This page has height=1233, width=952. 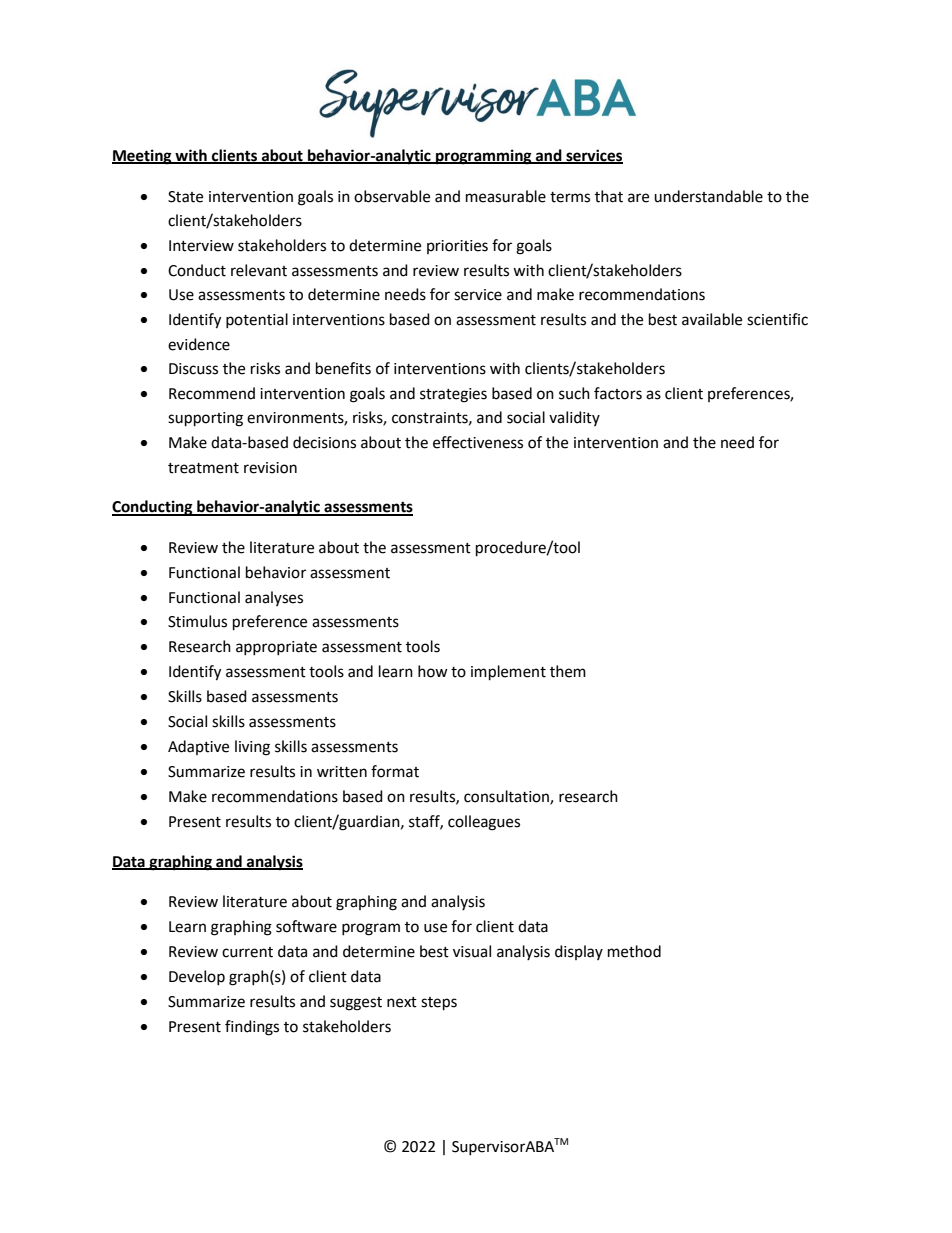 What do you see at coordinates (198, 747) in the page?
I see `Adaptive` at bounding box center [198, 747].
